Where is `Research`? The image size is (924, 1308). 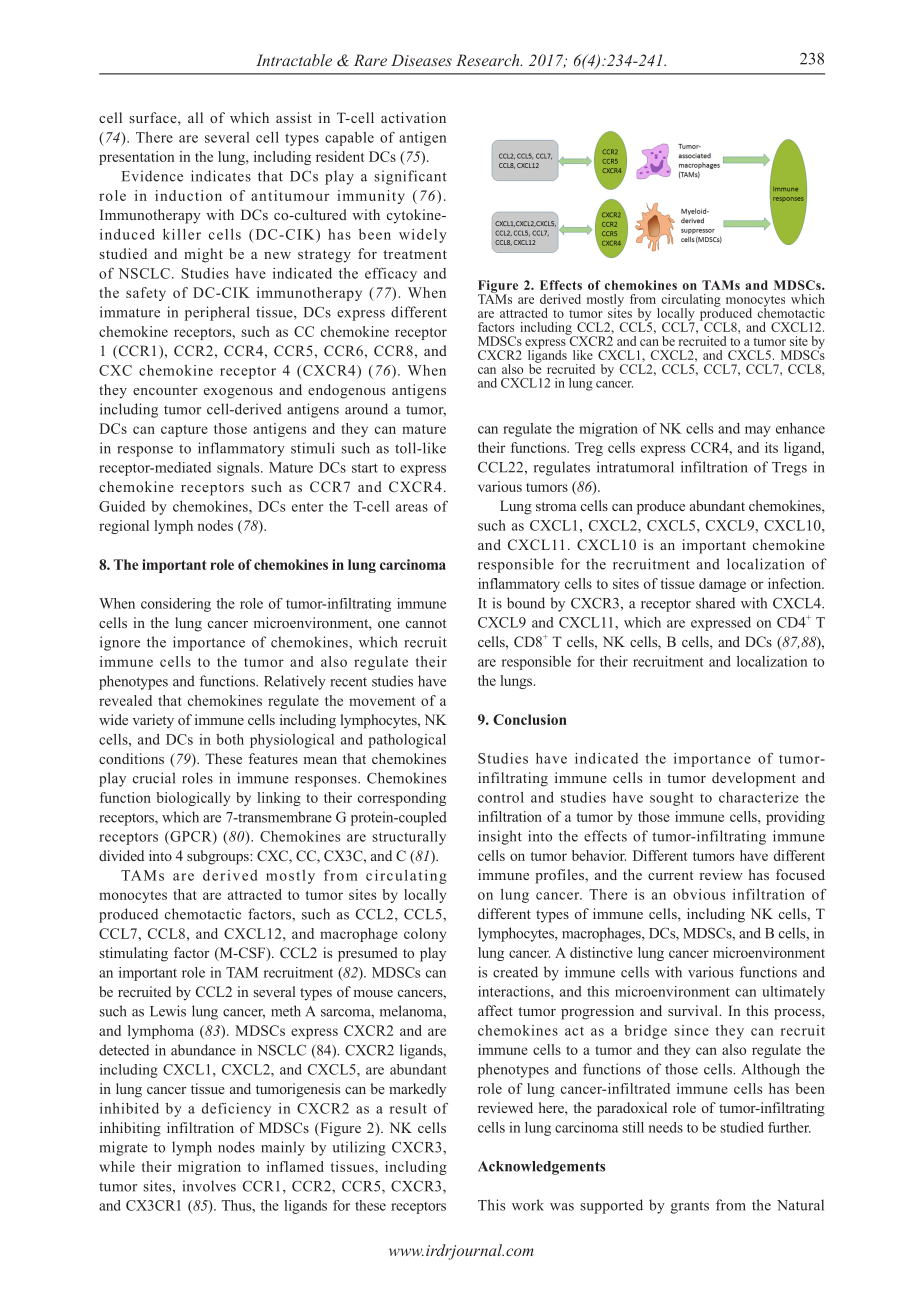
Research is located at coordinates (489, 60).
